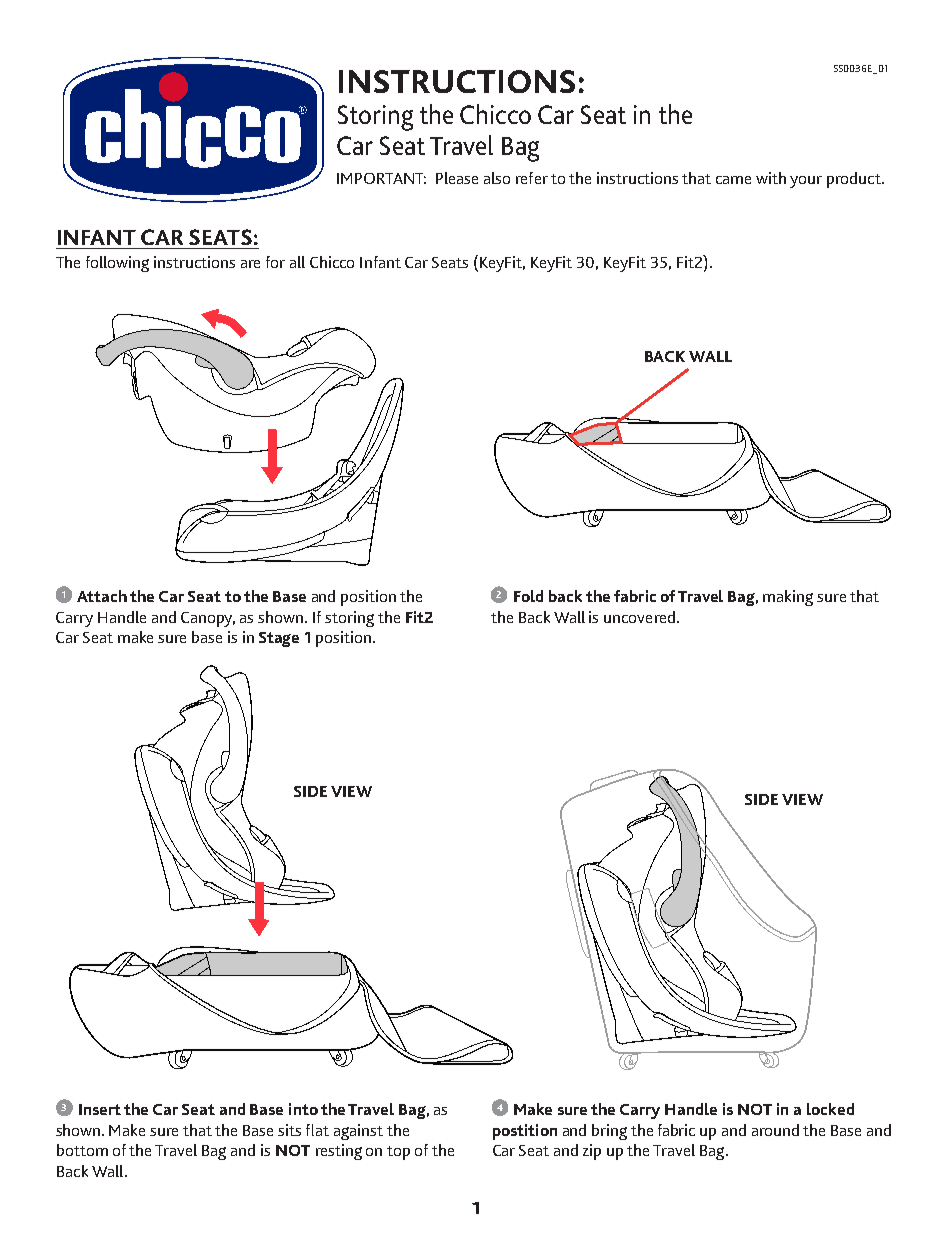  What do you see at coordinates (771, 178) in the screenshot?
I see `with` at bounding box center [771, 178].
